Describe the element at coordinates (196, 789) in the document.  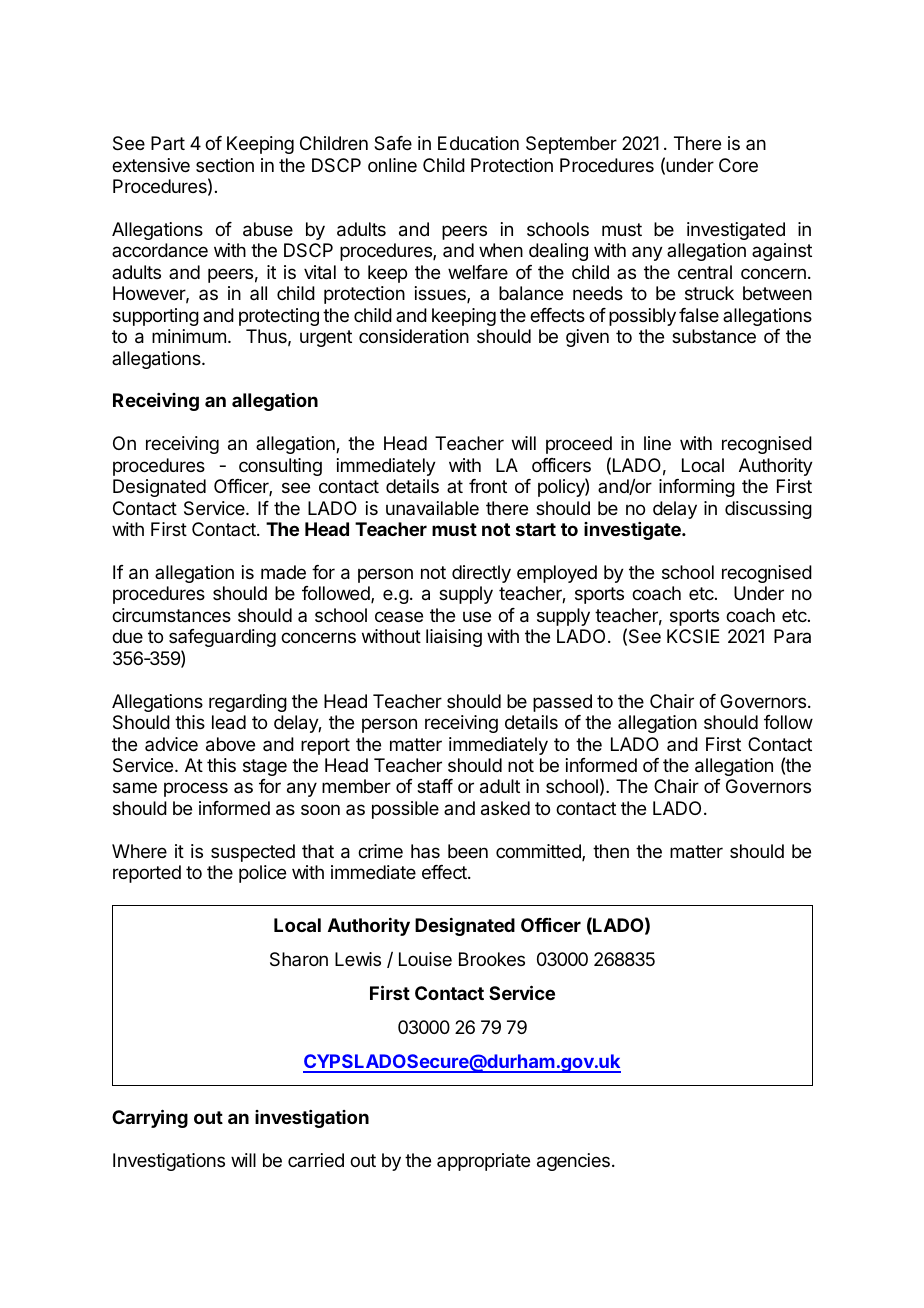
I see `process` at that location.
